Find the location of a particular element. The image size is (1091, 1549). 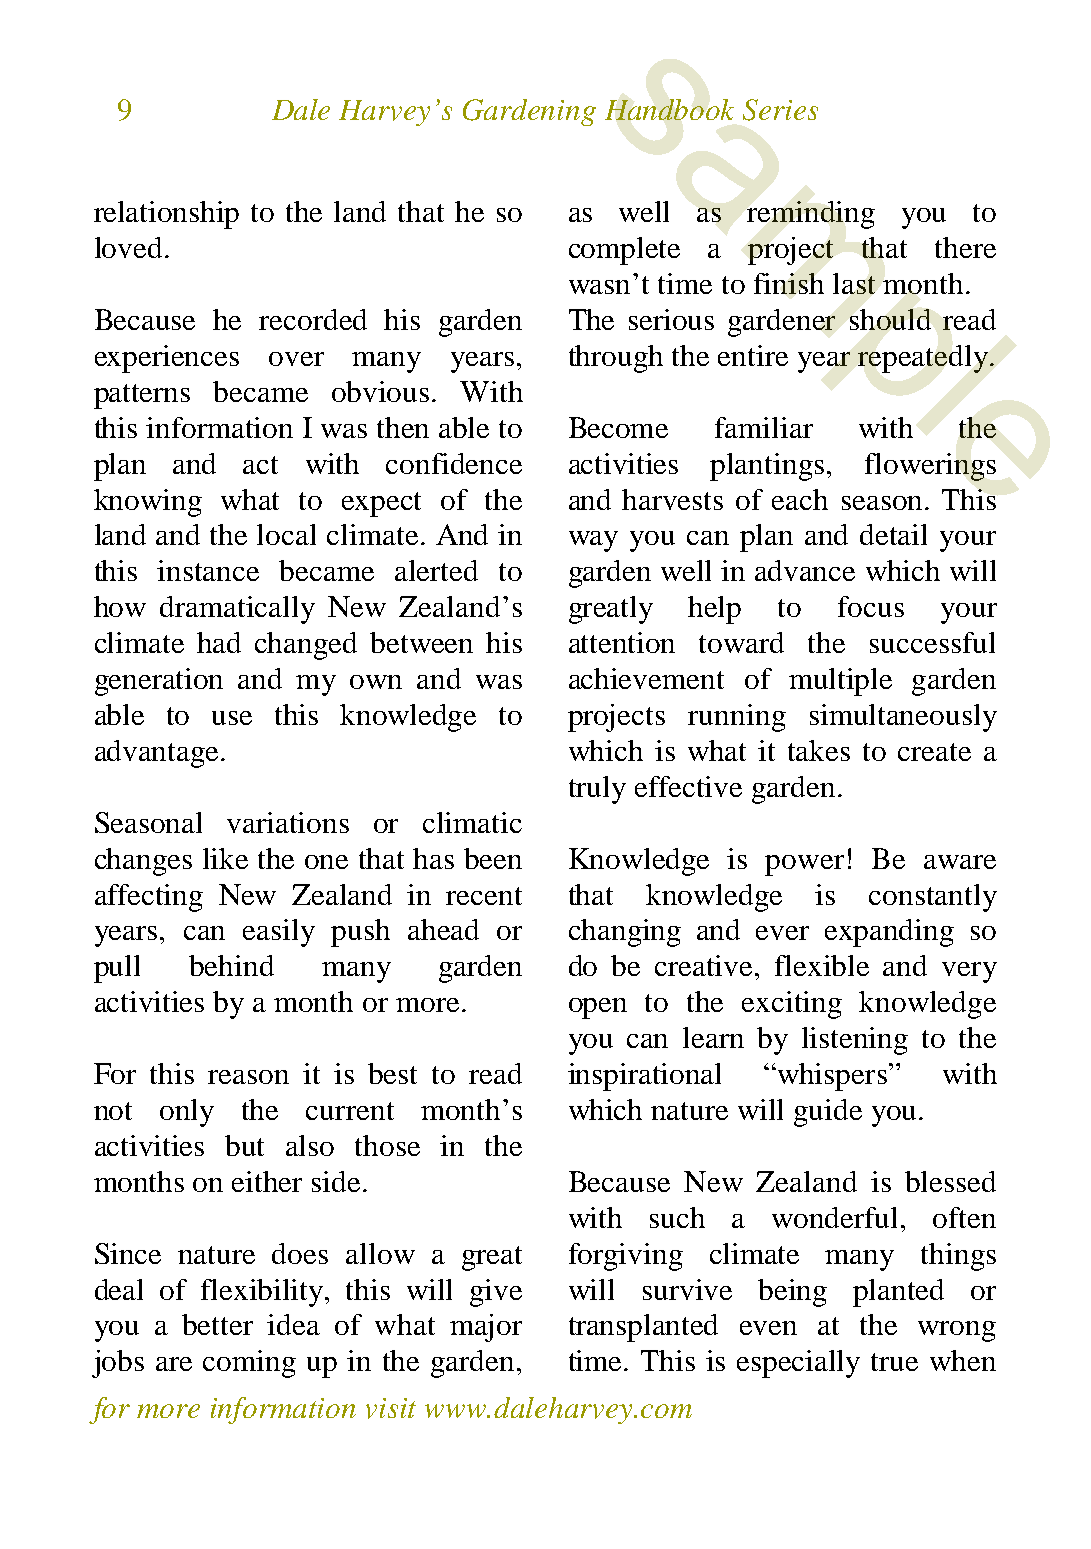

advantage is located at coordinates (158, 754).
